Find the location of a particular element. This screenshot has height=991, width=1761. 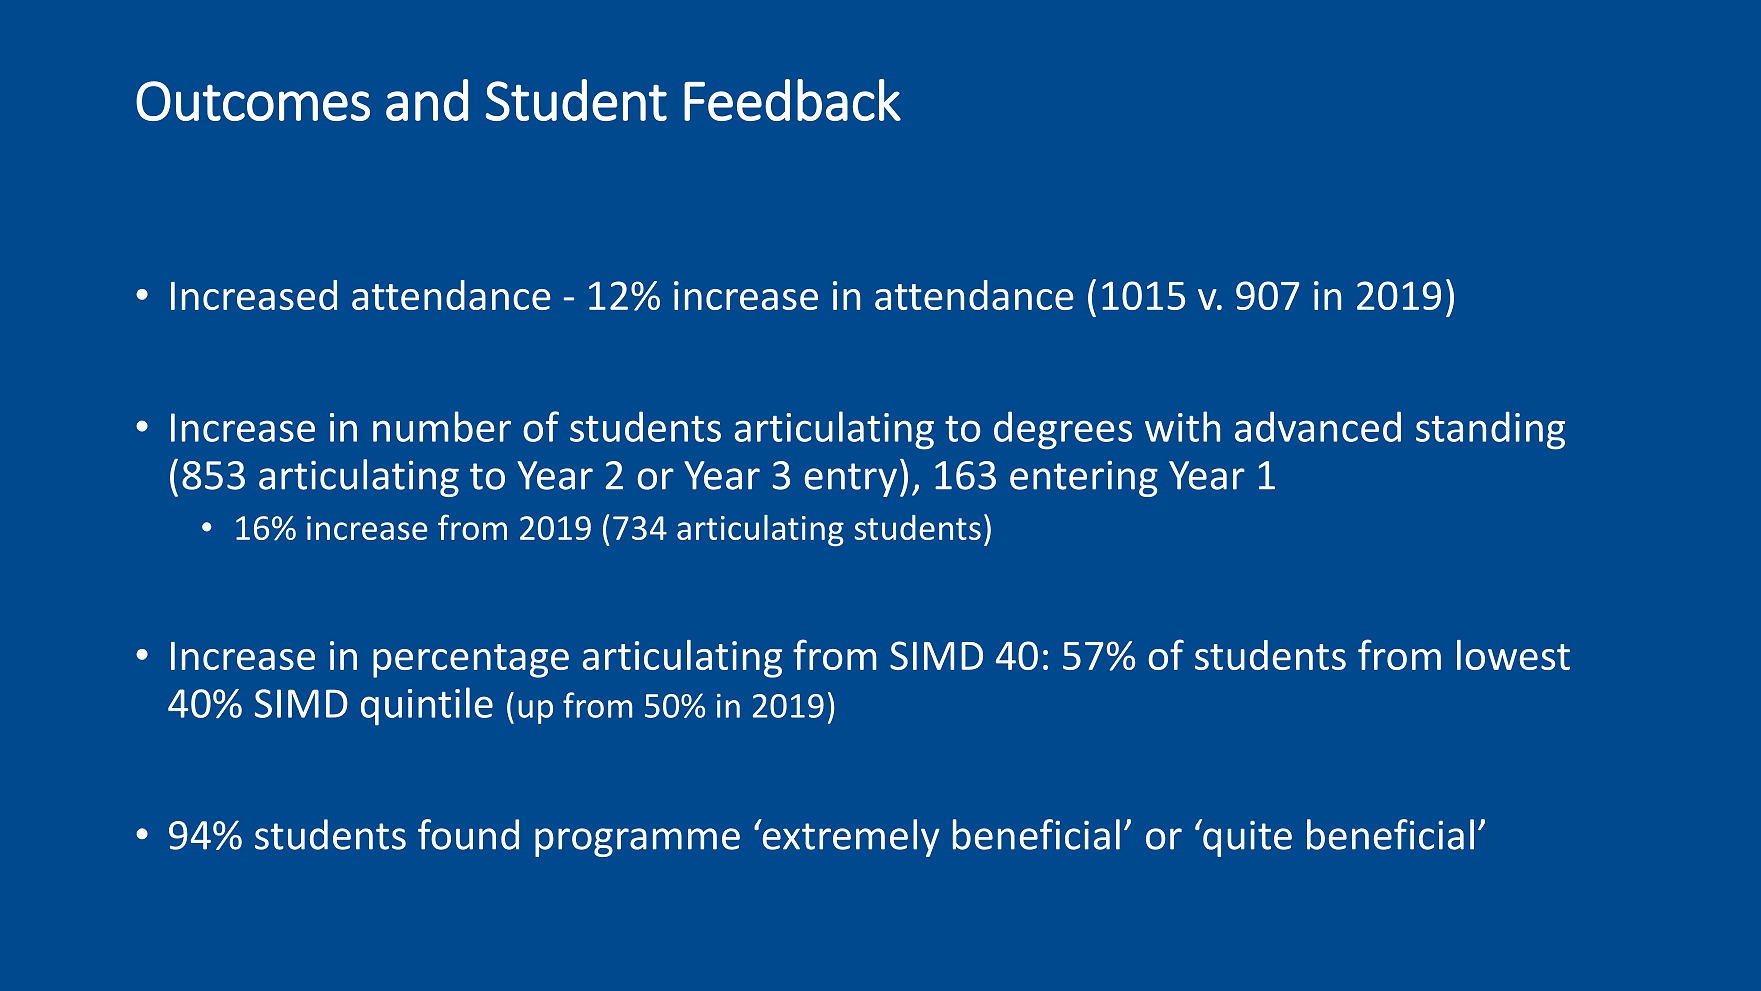

found is located at coordinates (468, 834).
